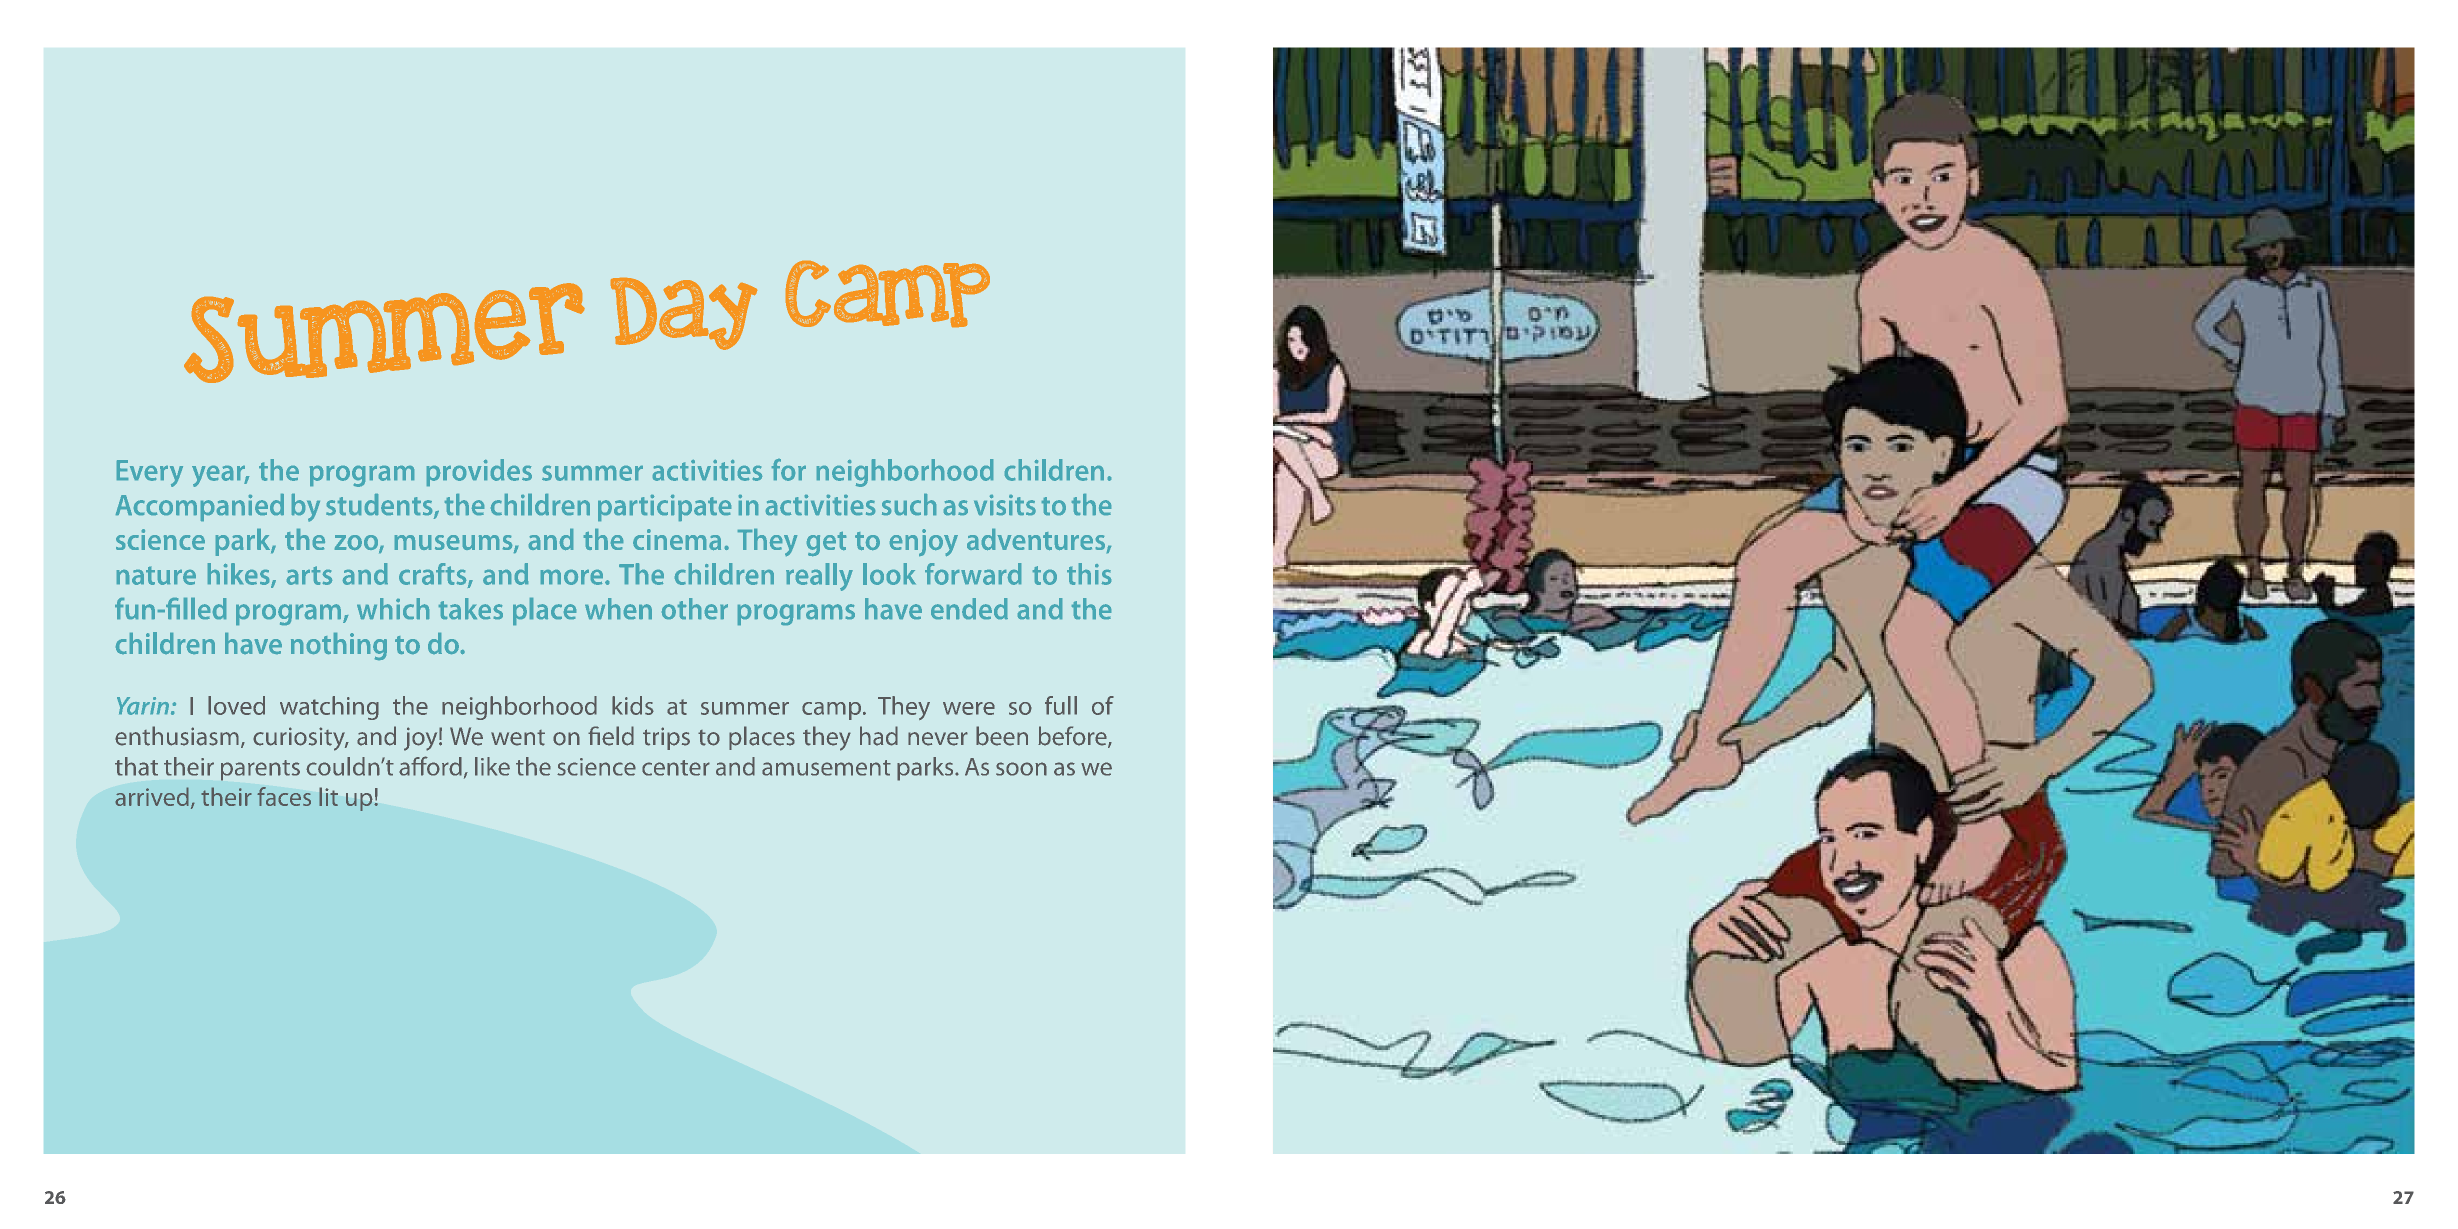 This screenshot has width=2458, height=1229. I want to click on center, so click(676, 768).
